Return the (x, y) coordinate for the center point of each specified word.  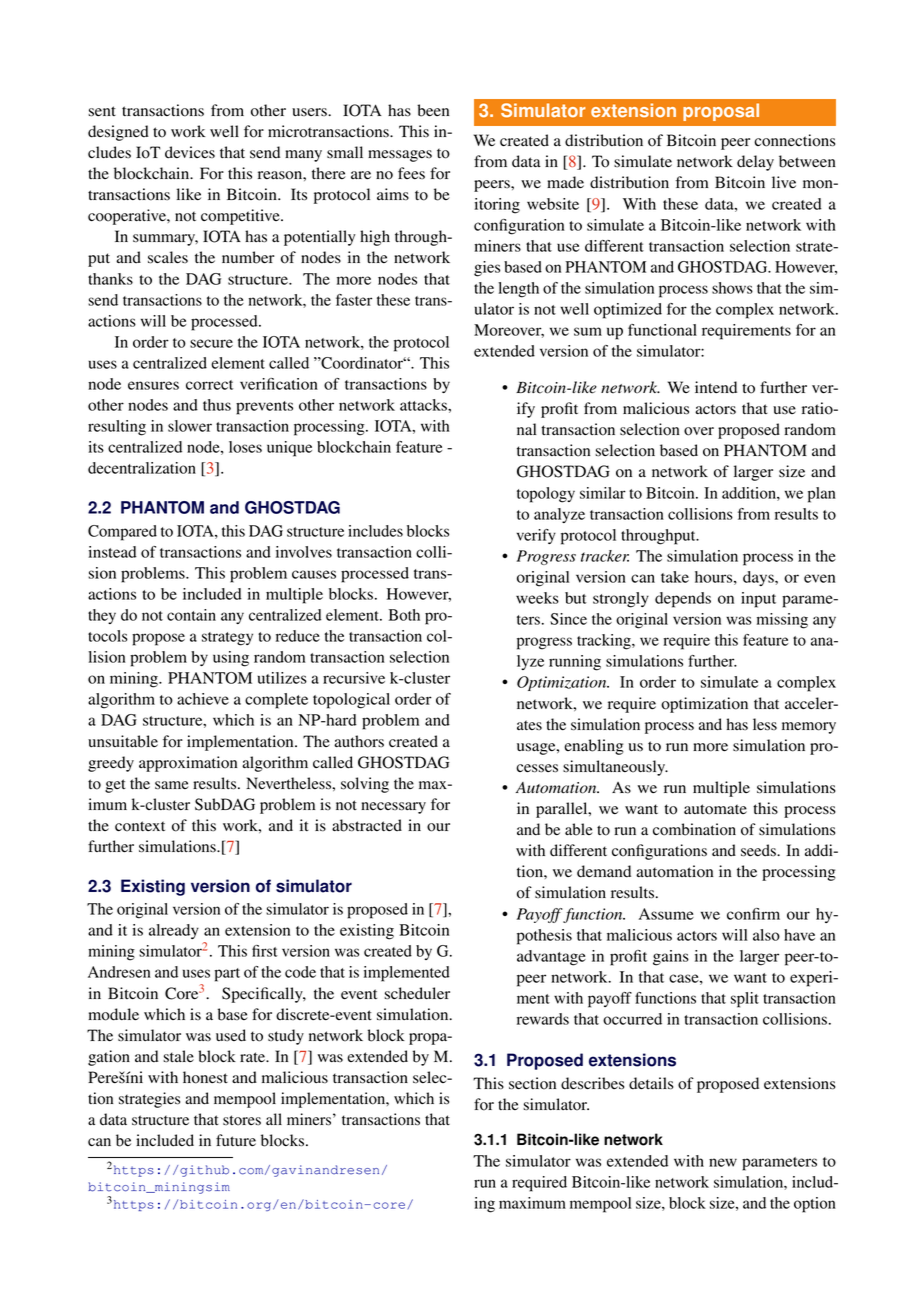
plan (822, 495)
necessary (393, 808)
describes (592, 1083)
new (723, 1162)
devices (190, 152)
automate (715, 809)
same (172, 785)
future (236, 1140)
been (433, 110)
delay (755, 163)
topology (546, 495)
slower (190, 426)
